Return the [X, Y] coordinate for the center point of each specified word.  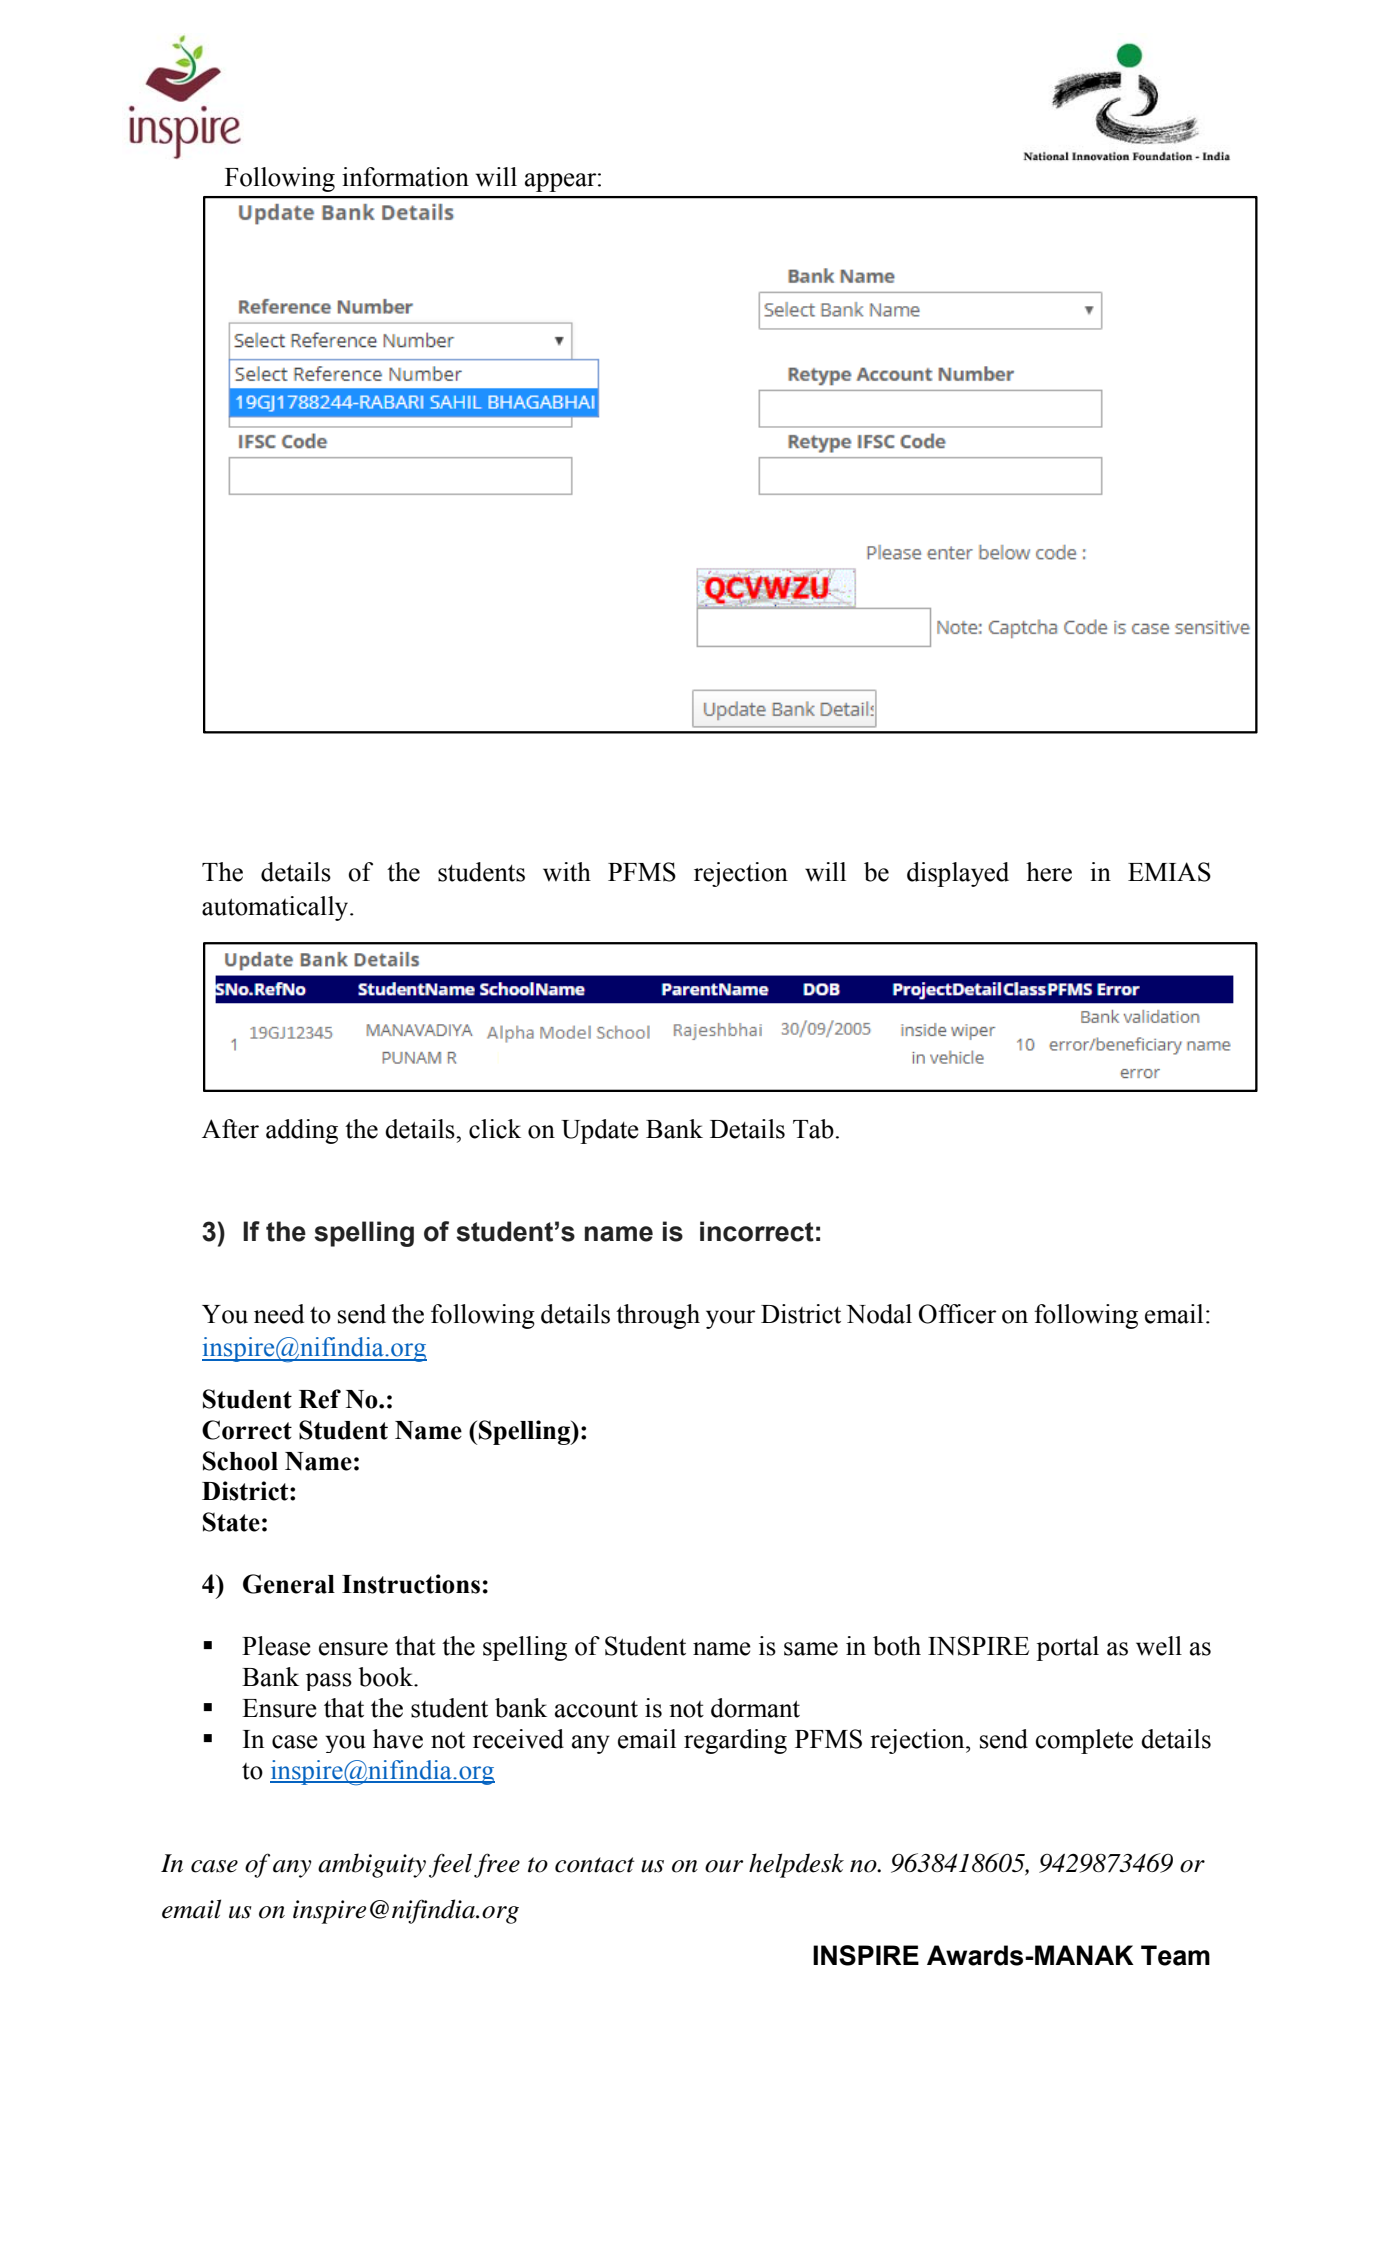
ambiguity [372, 1865]
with [567, 872]
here [1049, 872]
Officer [958, 1314]
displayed [958, 874]
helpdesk [796, 1865]
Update [600, 1131]
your [731, 1319]
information [405, 177]
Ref [320, 1399]
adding [302, 1131]
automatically [276, 908]
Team [1175, 1955]
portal [1067, 1648]
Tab [813, 1129]
